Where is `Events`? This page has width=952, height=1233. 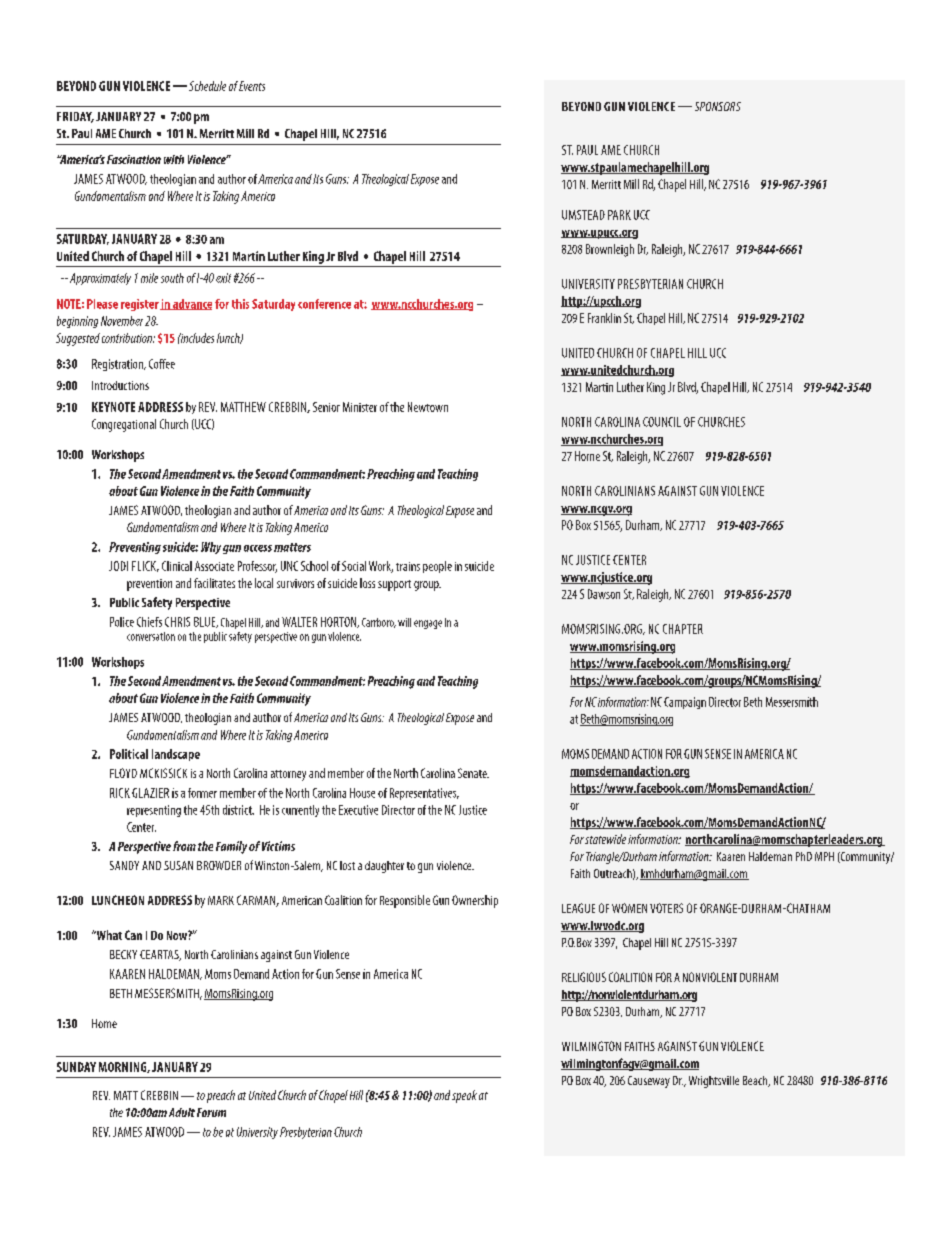
Events is located at coordinates (252, 86).
